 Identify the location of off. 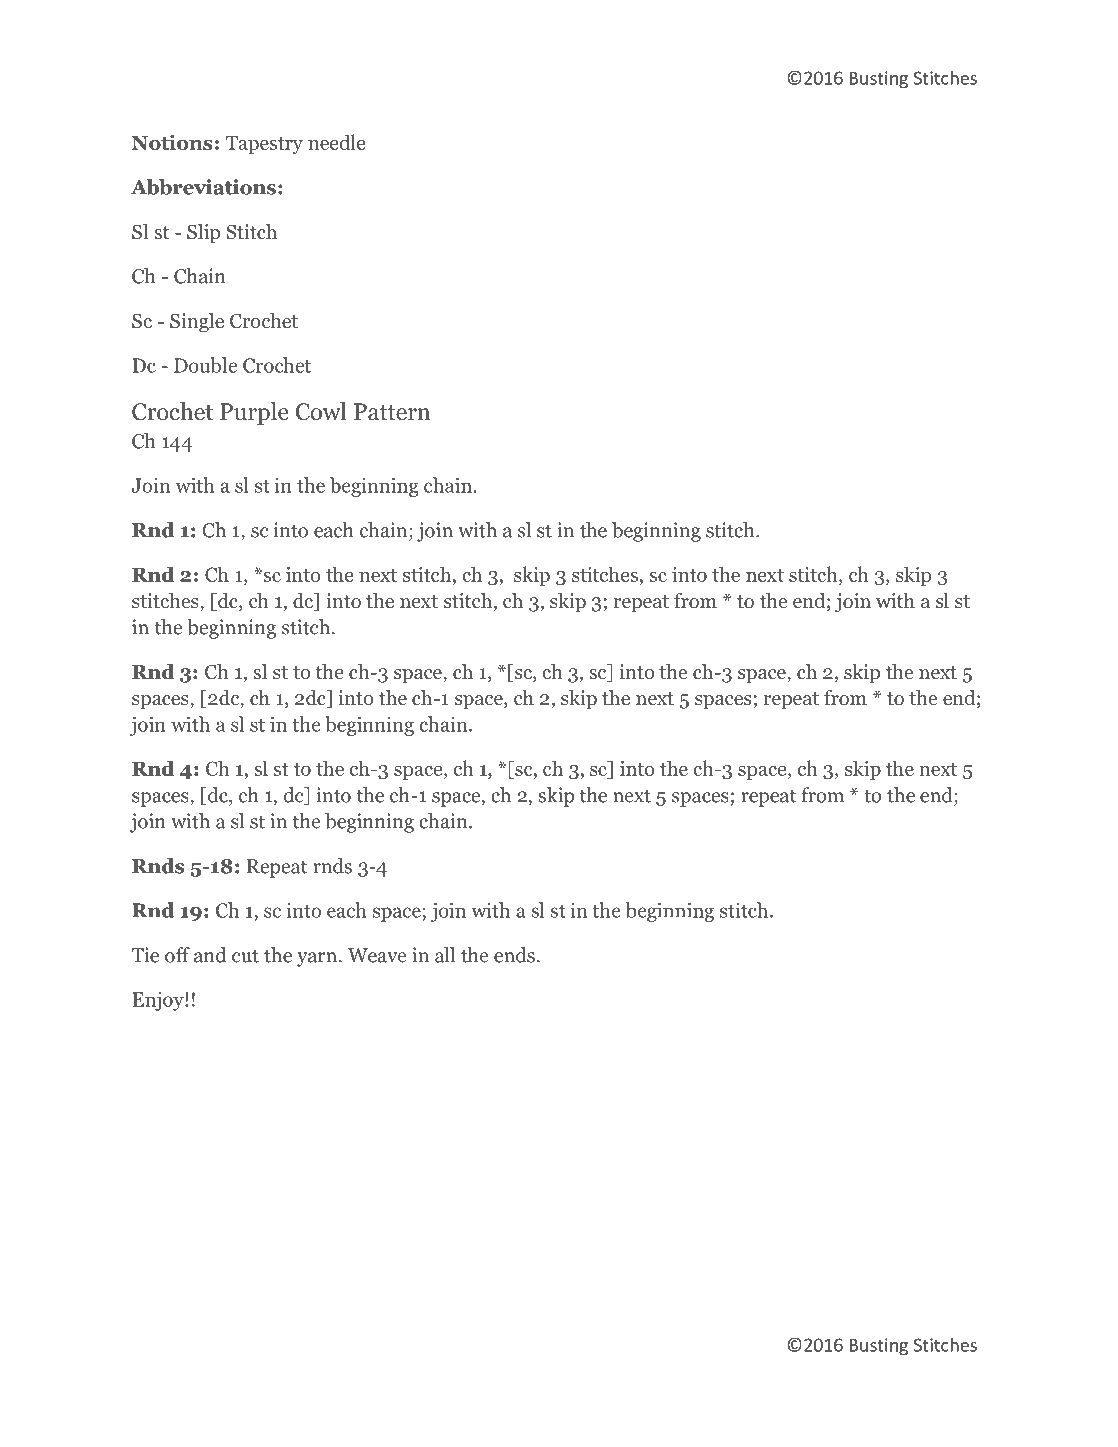
(177, 955).
